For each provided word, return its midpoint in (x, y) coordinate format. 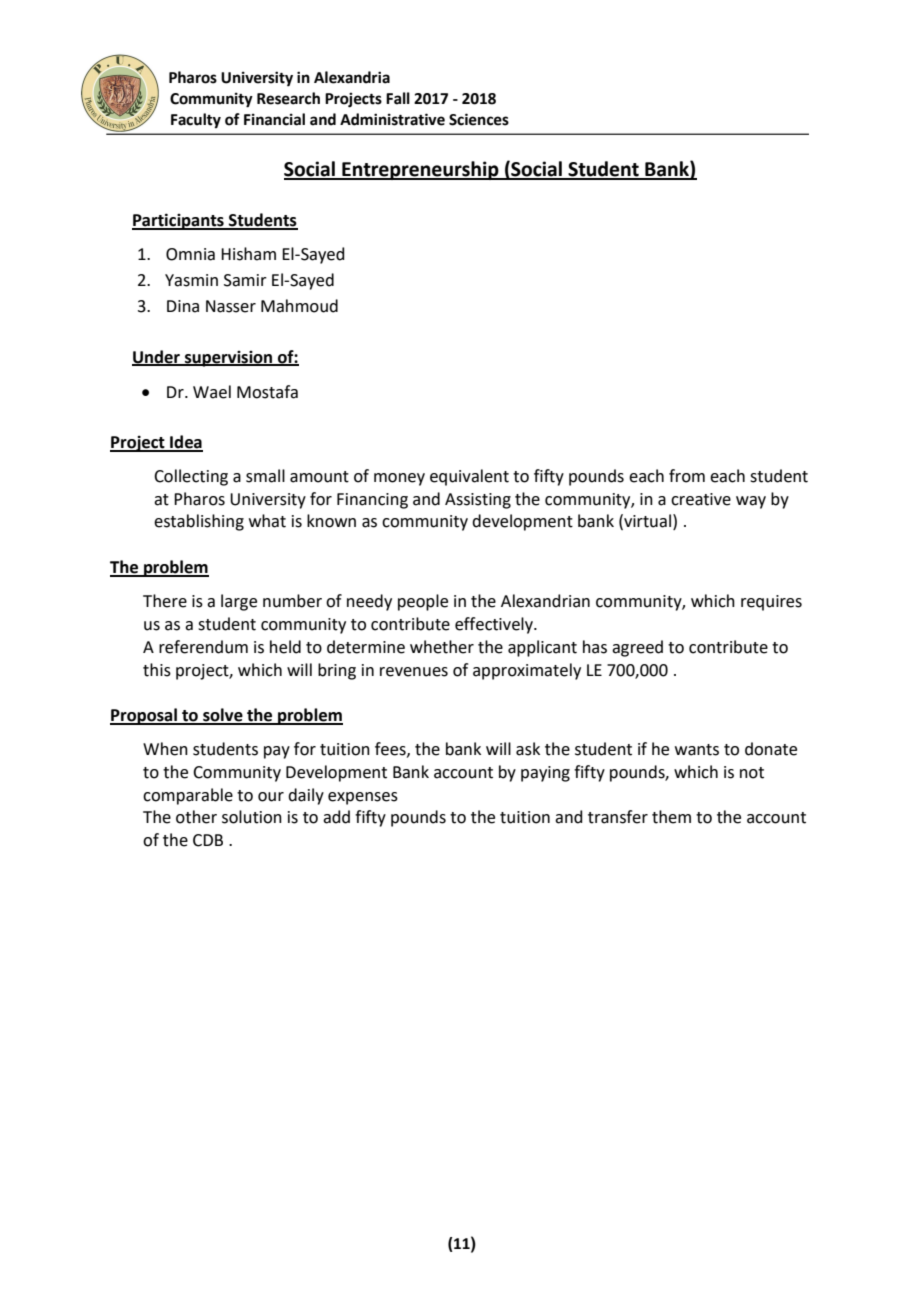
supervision (229, 359)
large (239, 602)
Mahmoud (299, 306)
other (196, 817)
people (423, 602)
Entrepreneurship (420, 170)
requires (771, 603)
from (687, 476)
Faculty (196, 121)
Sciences (479, 119)
